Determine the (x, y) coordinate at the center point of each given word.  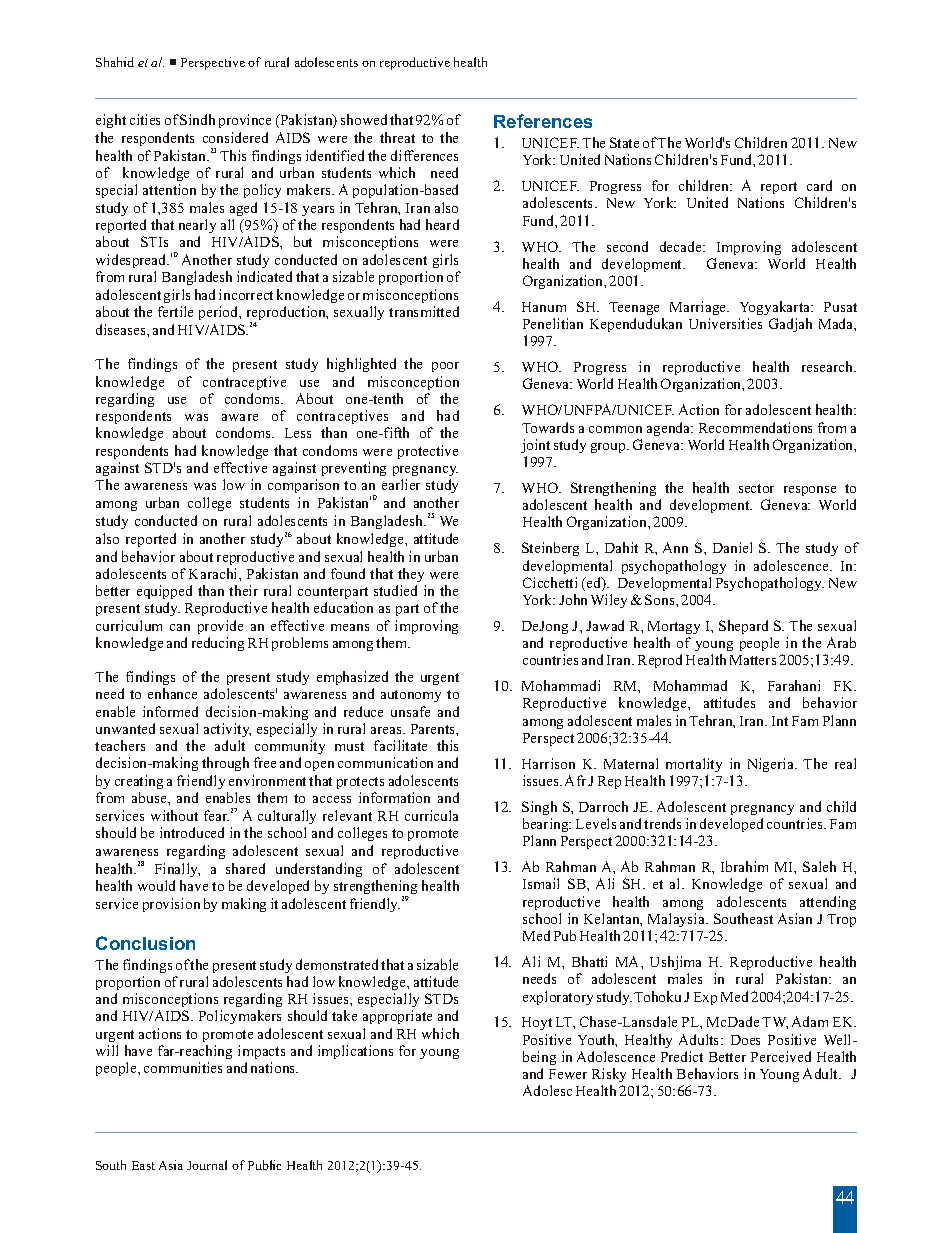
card (819, 185)
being (539, 1058)
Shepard (743, 627)
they (411, 575)
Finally (177, 870)
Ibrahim (744, 866)
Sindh (197, 119)
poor (445, 367)
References (543, 121)
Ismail (541, 883)
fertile (175, 311)
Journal (207, 1165)
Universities (725, 323)
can (180, 627)
